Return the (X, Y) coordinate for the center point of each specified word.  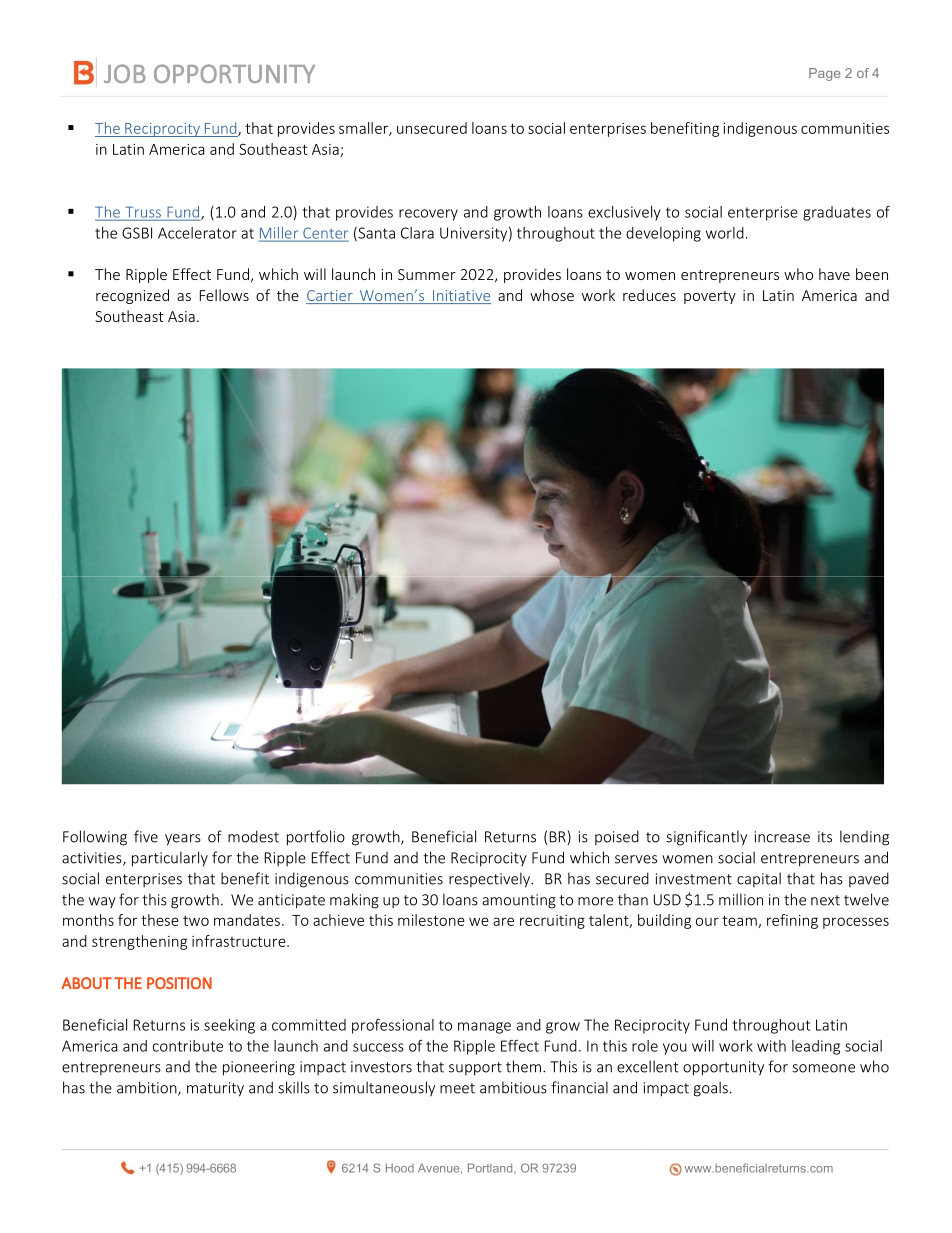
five (146, 836)
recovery (428, 215)
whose (552, 295)
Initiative (461, 297)
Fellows (224, 295)
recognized (132, 296)
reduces (649, 295)
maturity (215, 1089)
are (503, 921)
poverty (710, 297)
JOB (125, 73)
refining (792, 921)
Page (824, 74)
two (196, 921)
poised (617, 837)
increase (782, 837)
